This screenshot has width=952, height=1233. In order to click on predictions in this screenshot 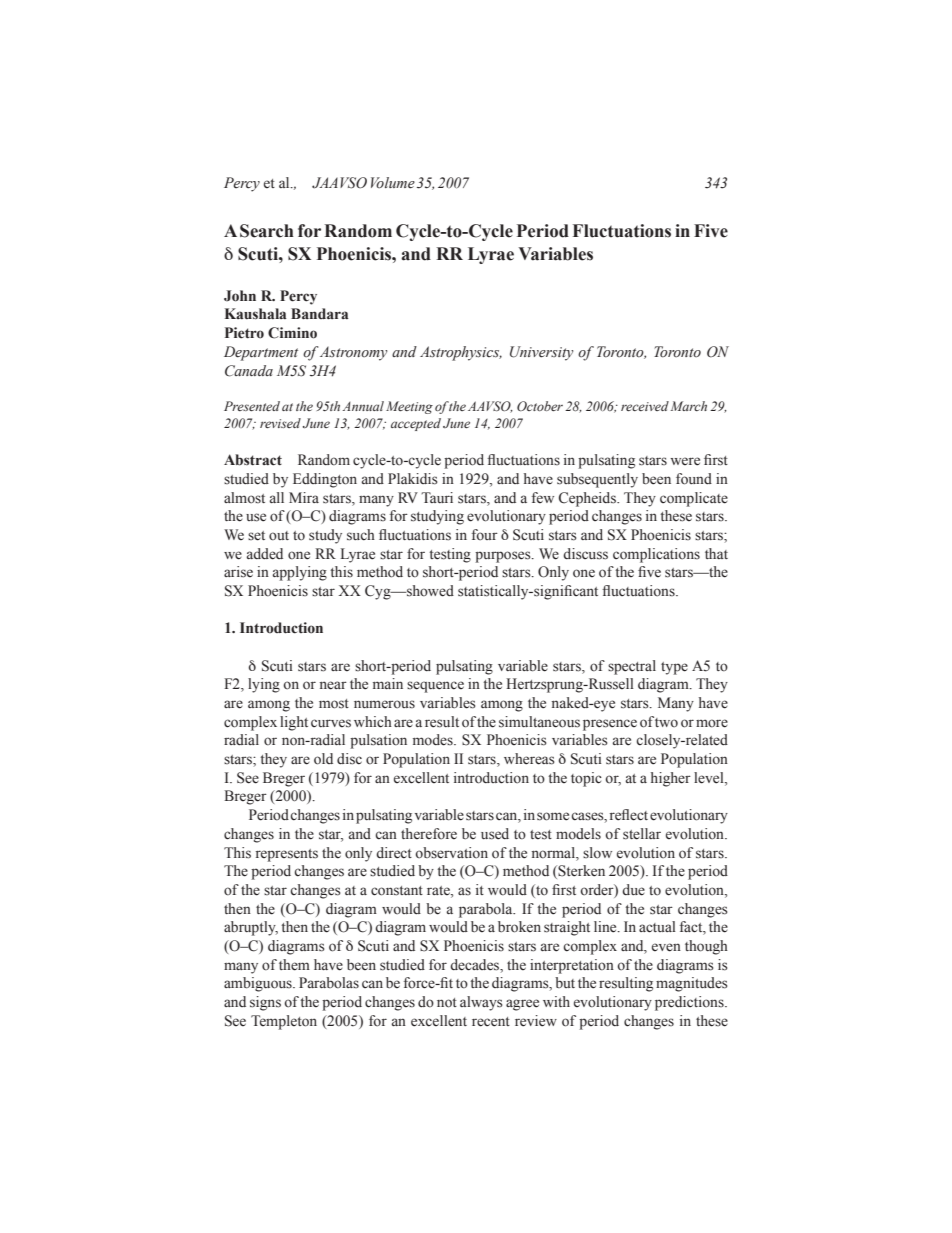, I will do `click(690, 1003)`.
